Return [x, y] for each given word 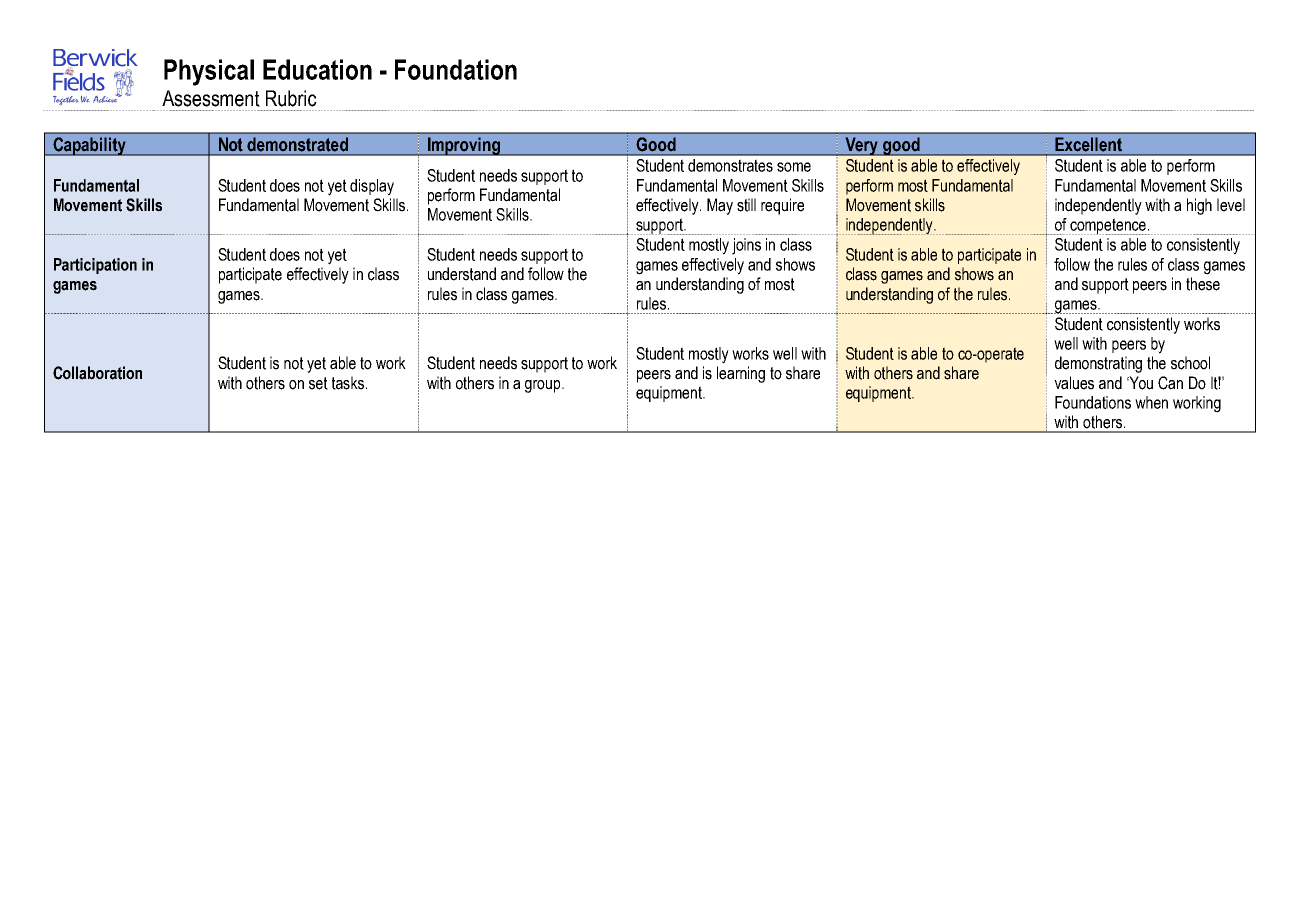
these [1203, 284]
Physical [209, 72]
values [1074, 383]
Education [317, 69]
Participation [95, 266]
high [1199, 206]
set [318, 383]
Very [862, 146]
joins [746, 246]
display [372, 187]
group [544, 386]
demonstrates [730, 165]
